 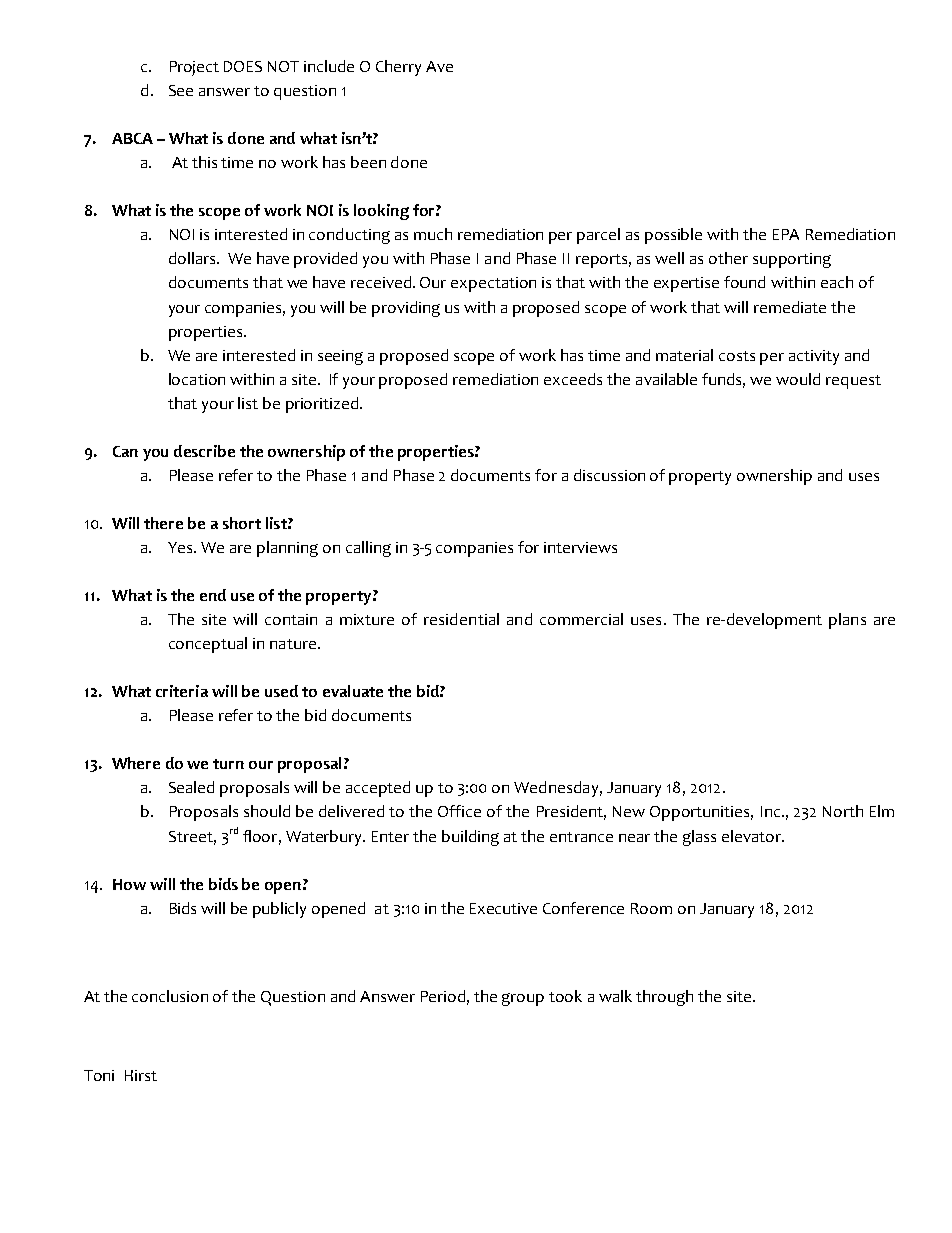 I want to click on North, so click(x=843, y=811).
